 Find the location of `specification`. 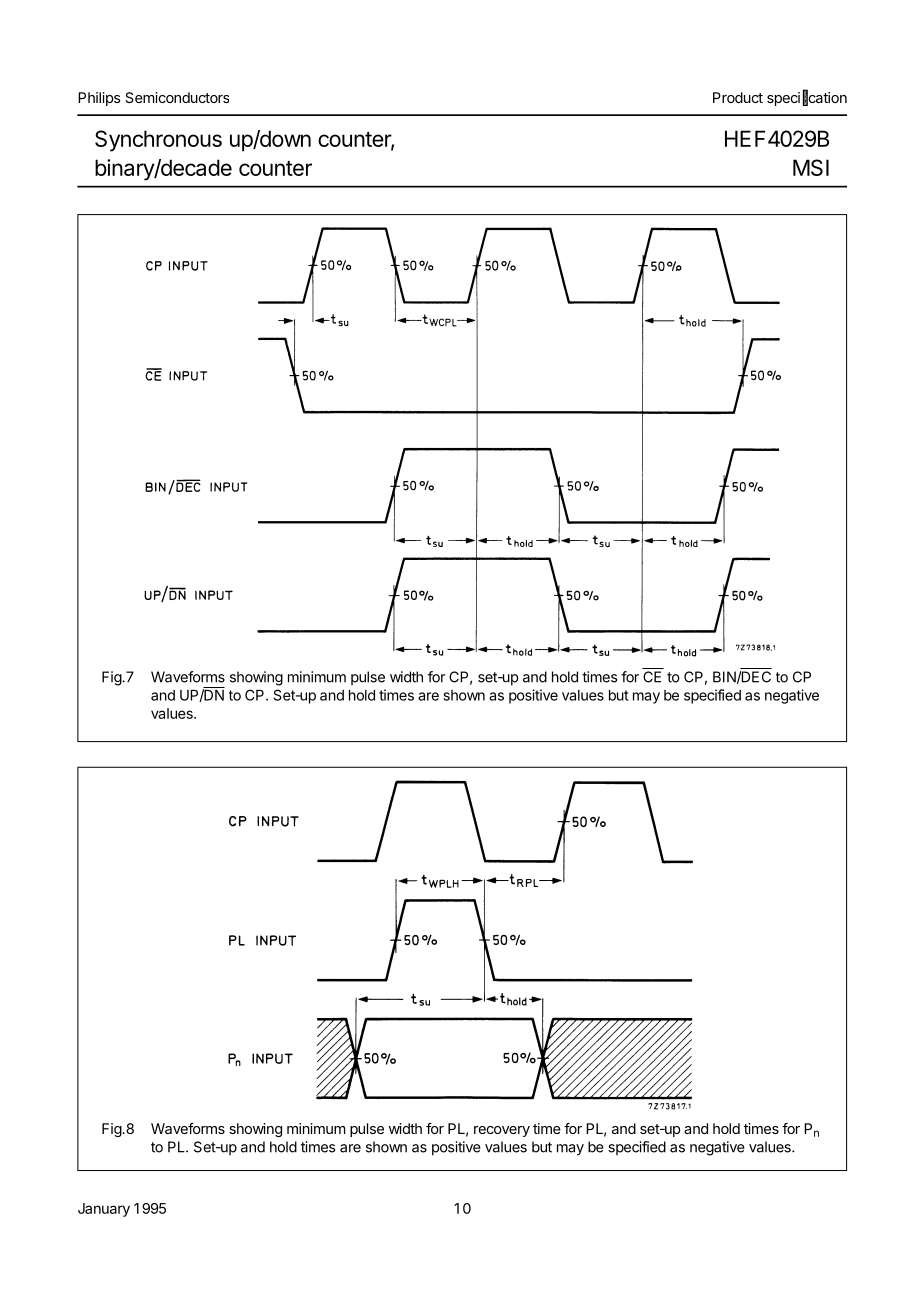

specification is located at coordinates (807, 98).
